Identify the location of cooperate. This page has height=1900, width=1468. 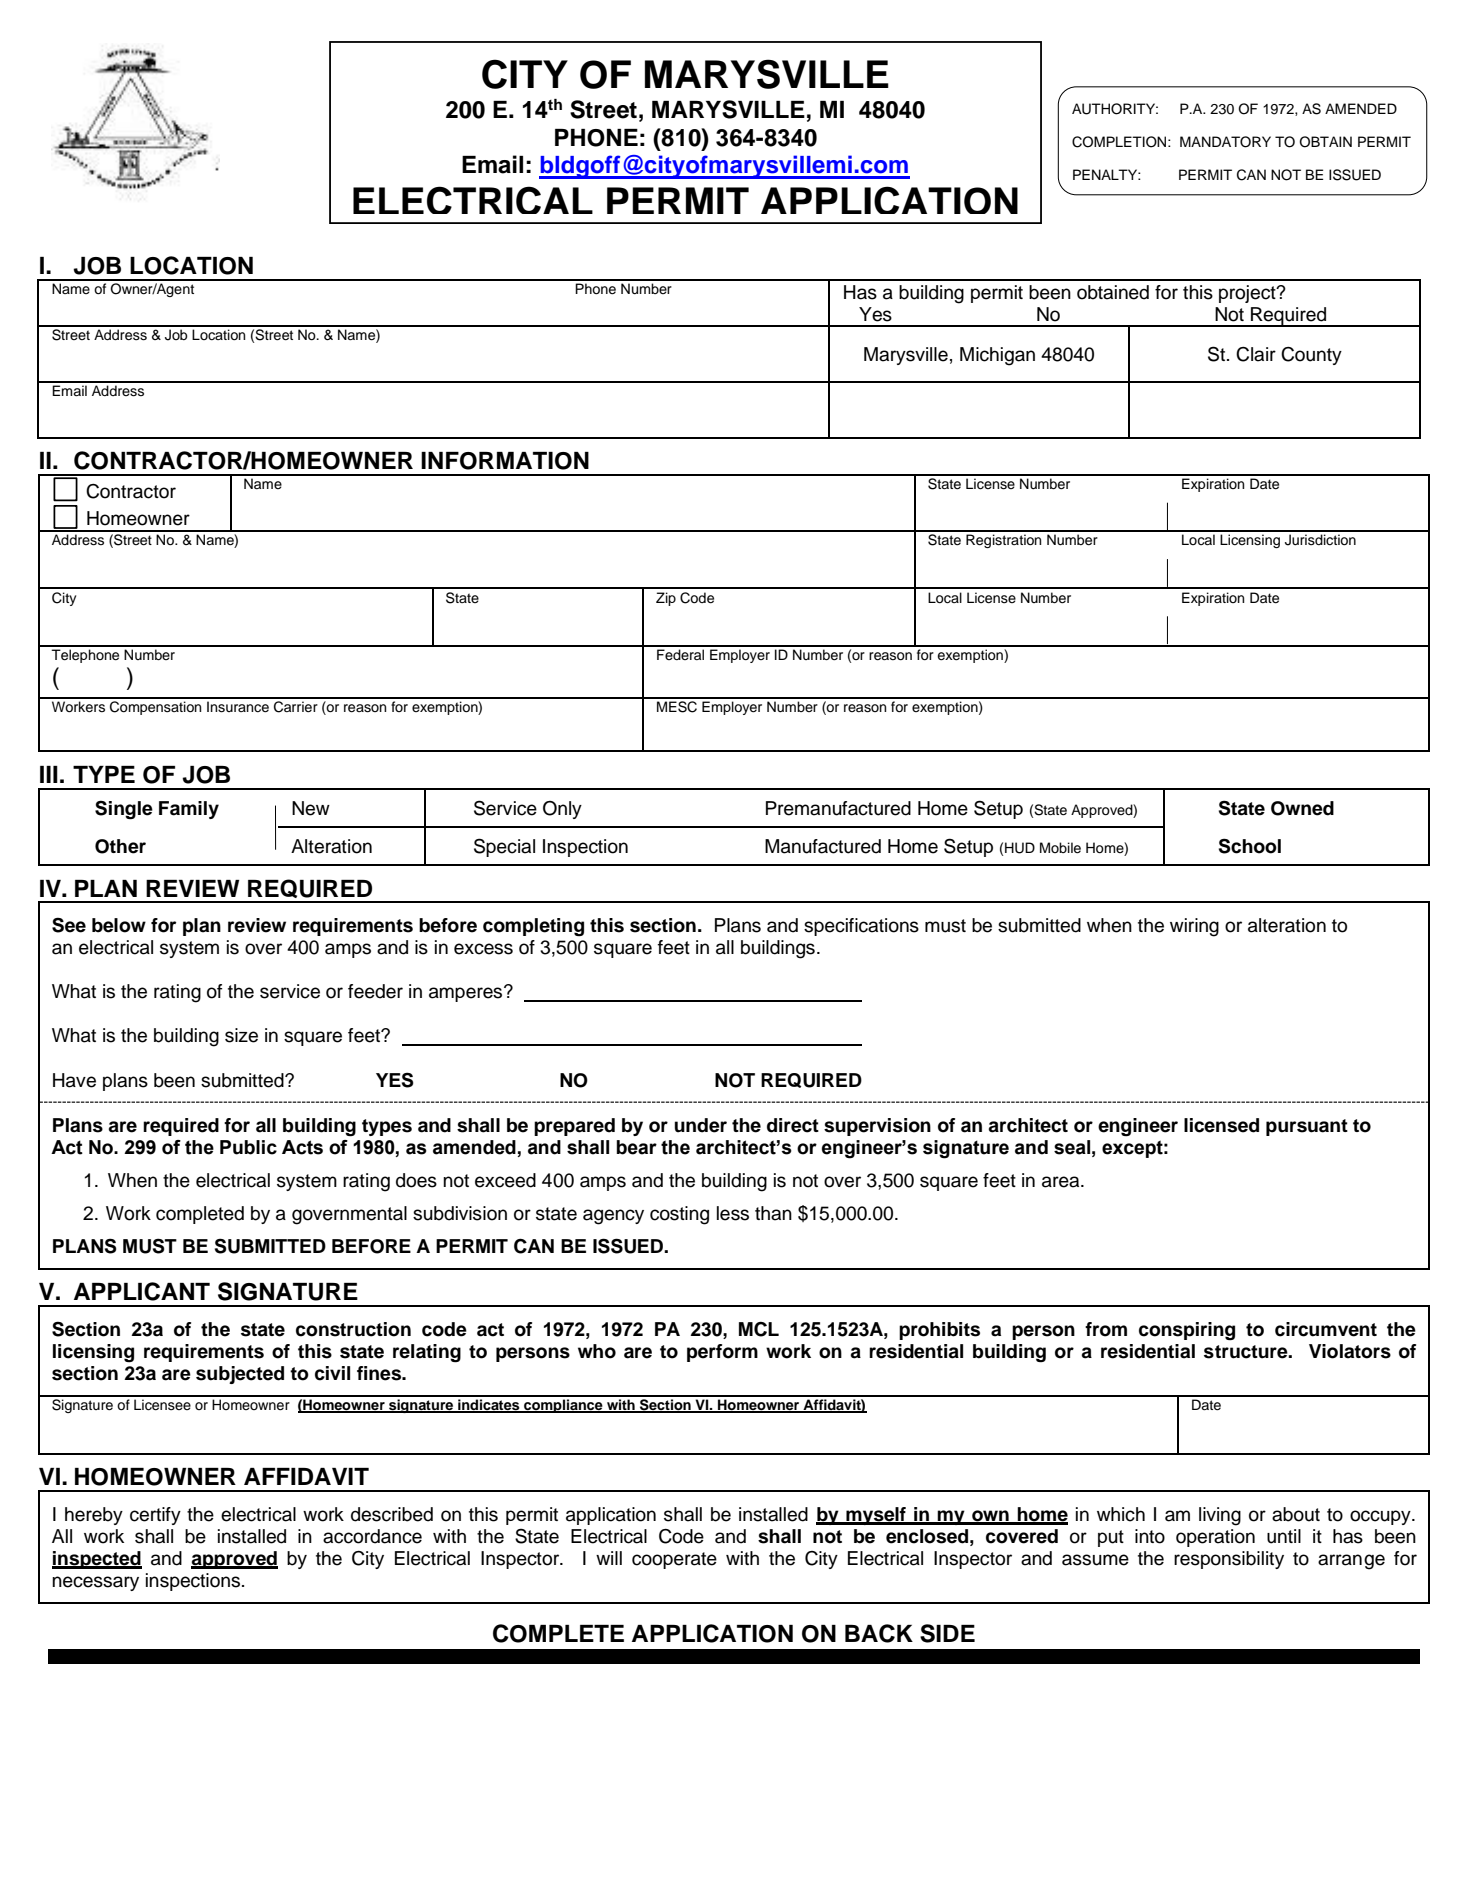
(674, 1560).
